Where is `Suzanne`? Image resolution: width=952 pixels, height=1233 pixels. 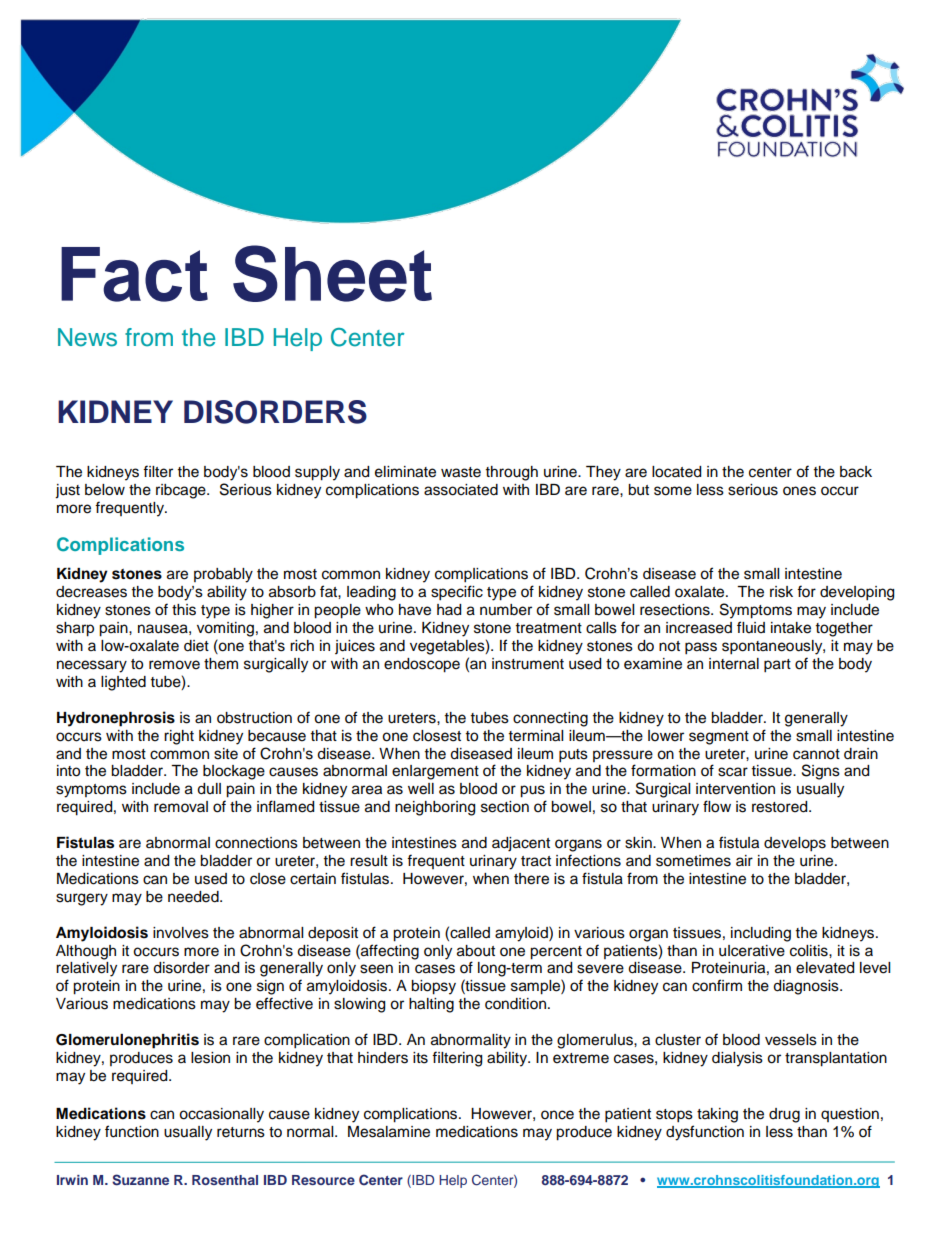
Suzanne is located at coordinates (140, 1180).
